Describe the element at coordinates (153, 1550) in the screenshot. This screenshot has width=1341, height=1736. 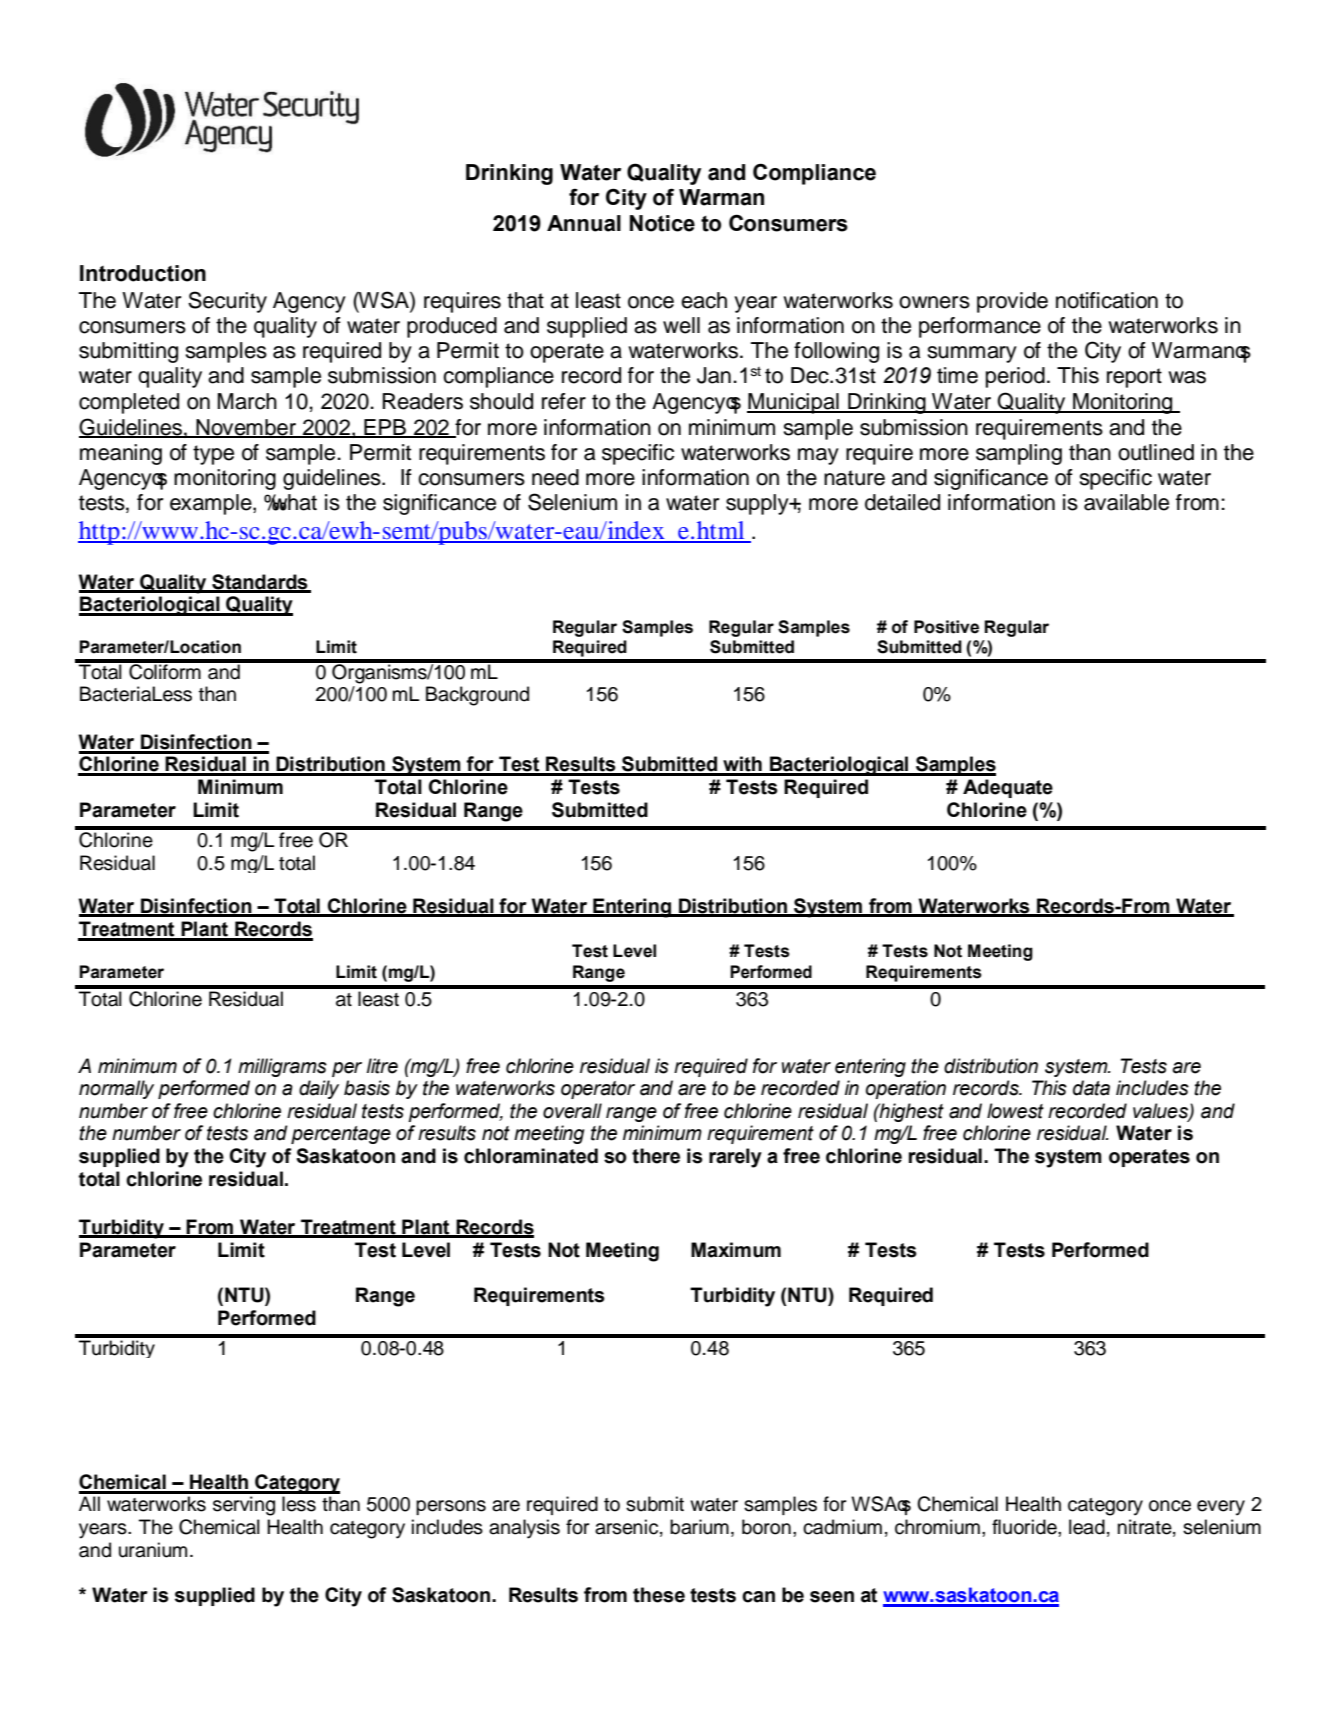
I see `uranium` at that location.
